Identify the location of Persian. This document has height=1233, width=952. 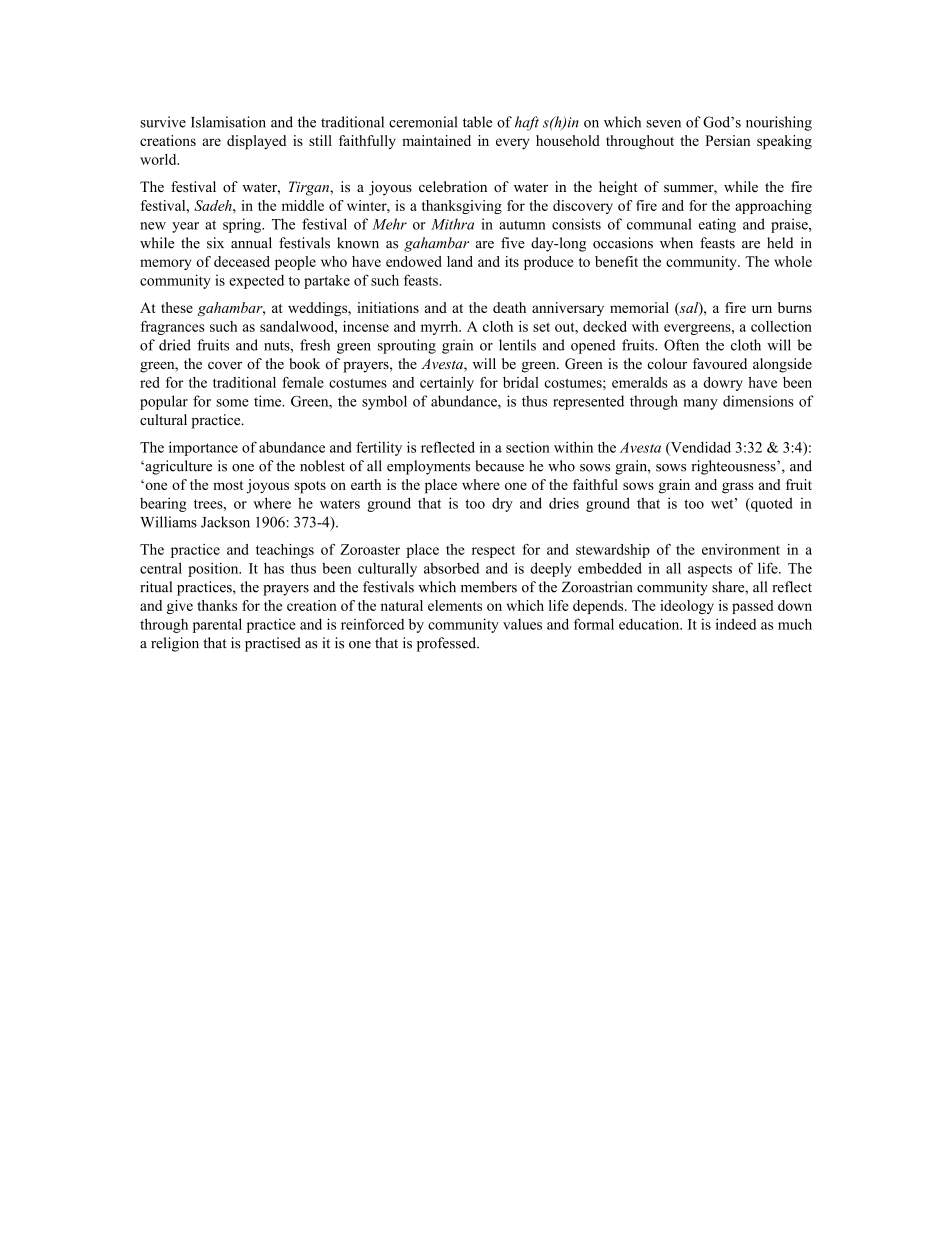
(727, 140).
